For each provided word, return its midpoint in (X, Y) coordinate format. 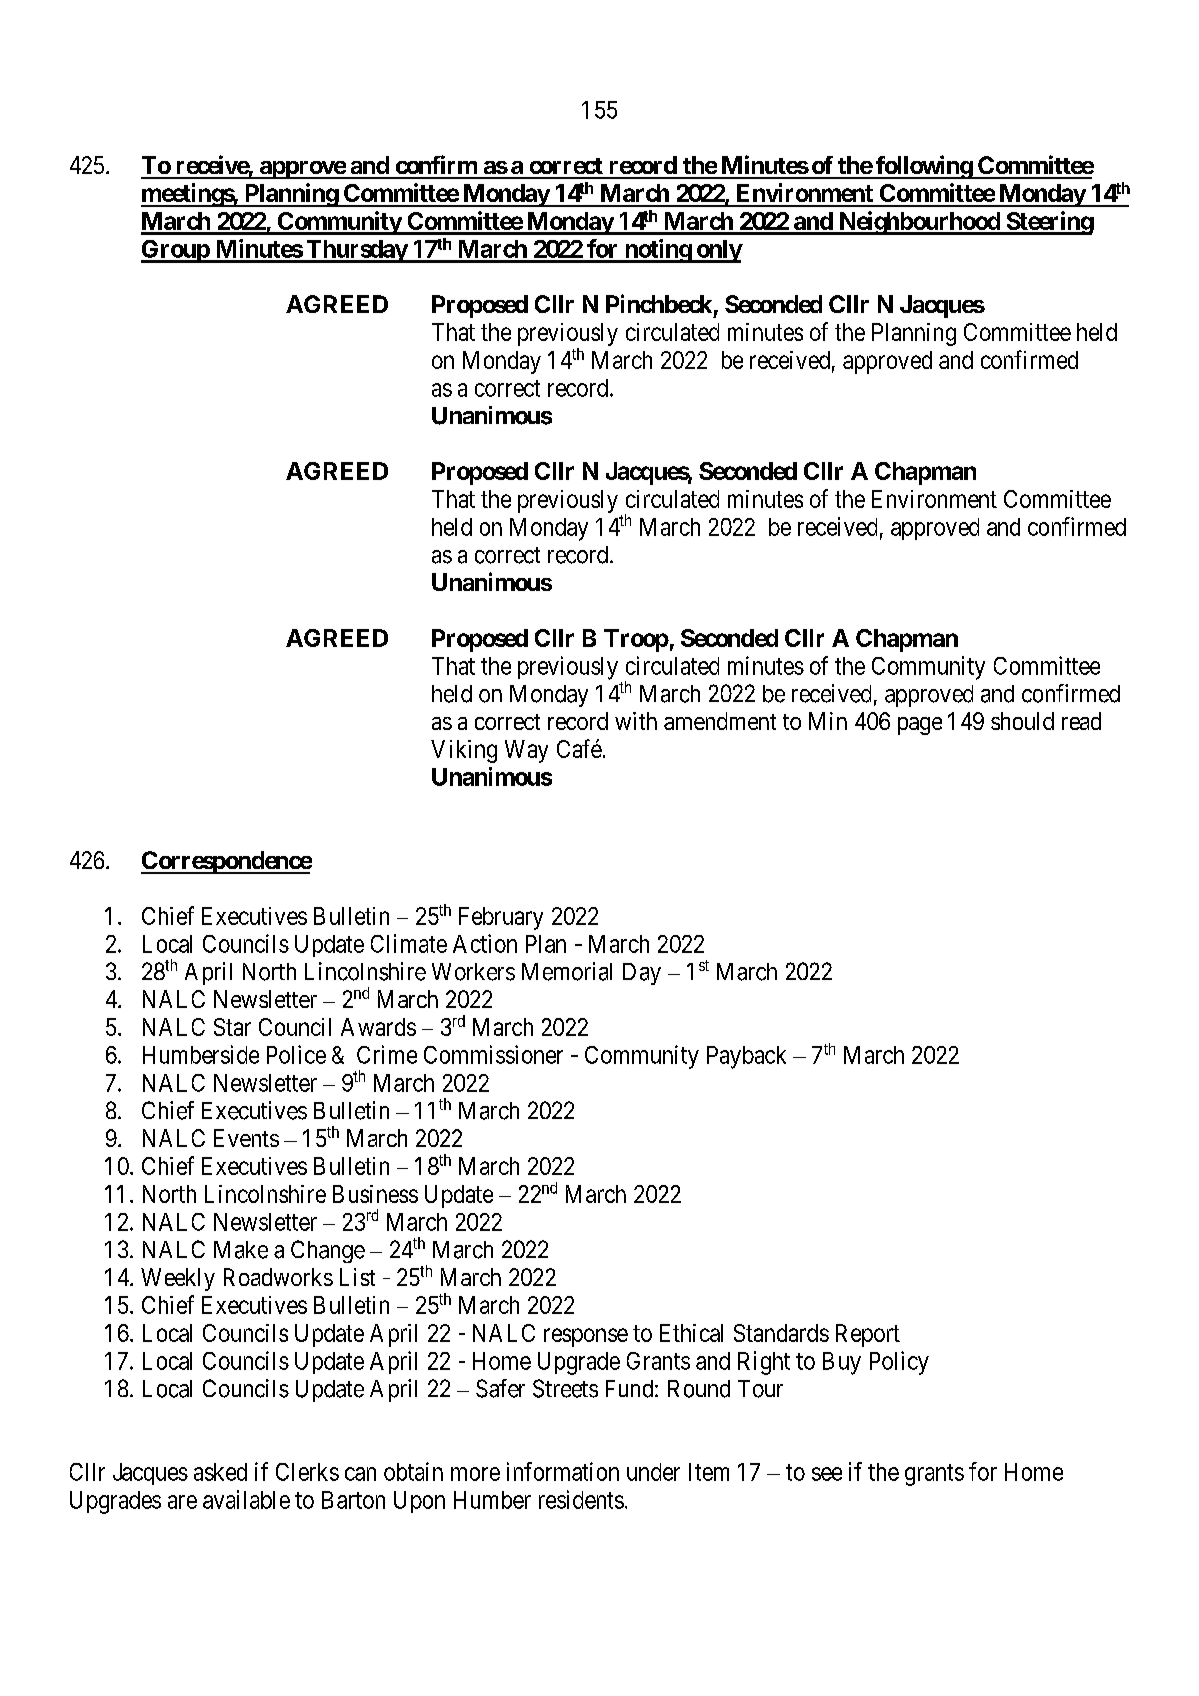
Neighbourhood (919, 223)
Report (868, 1335)
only (718, 251)
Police (296, 1054)
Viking (464, 751)
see (827, 1474)
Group (176, 251)
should (1022, 721)
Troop (636, 640)
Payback (746, 1057)
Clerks (307, 1472)
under (653, 1472)
